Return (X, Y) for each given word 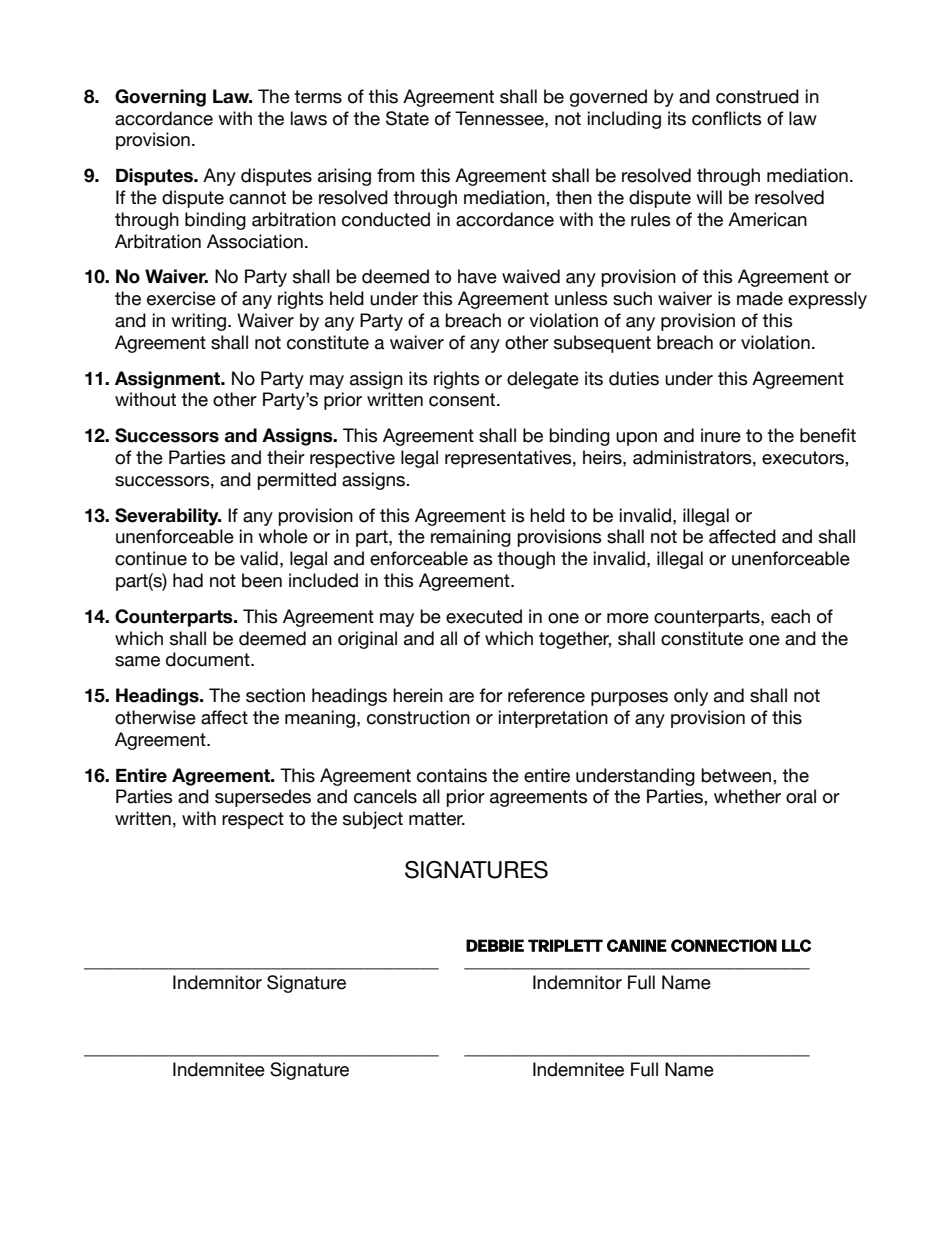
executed (484, 616)
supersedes (263, 798)
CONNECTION (724, 945)
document (209, 659)
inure (721, 435)
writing (198, 322)
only (691, 697)
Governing (160, 98)
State (407, 118)
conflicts (727, 118)
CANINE (637, 945)
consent (463, 400)
